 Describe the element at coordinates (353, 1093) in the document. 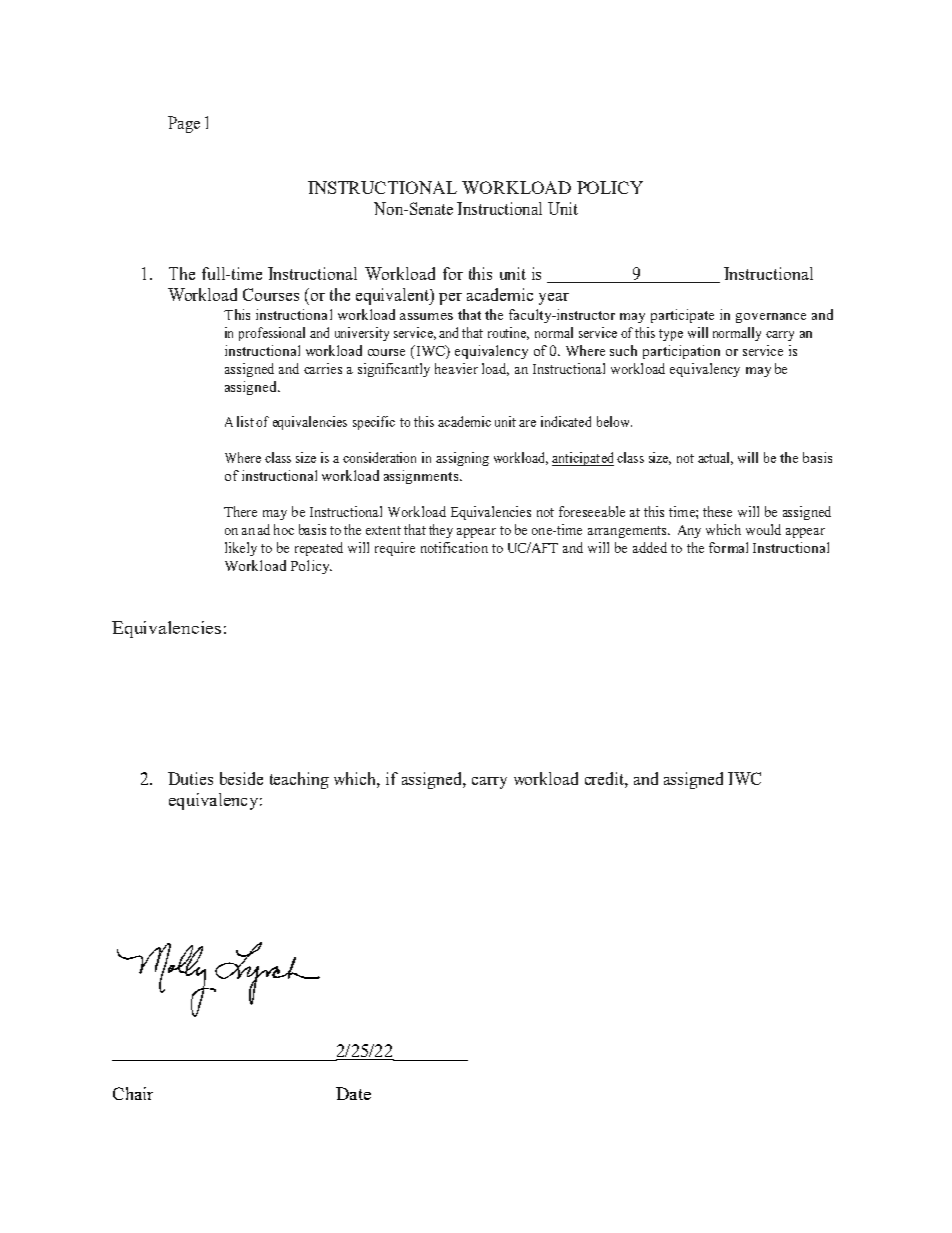

I see `Date` at that location.
